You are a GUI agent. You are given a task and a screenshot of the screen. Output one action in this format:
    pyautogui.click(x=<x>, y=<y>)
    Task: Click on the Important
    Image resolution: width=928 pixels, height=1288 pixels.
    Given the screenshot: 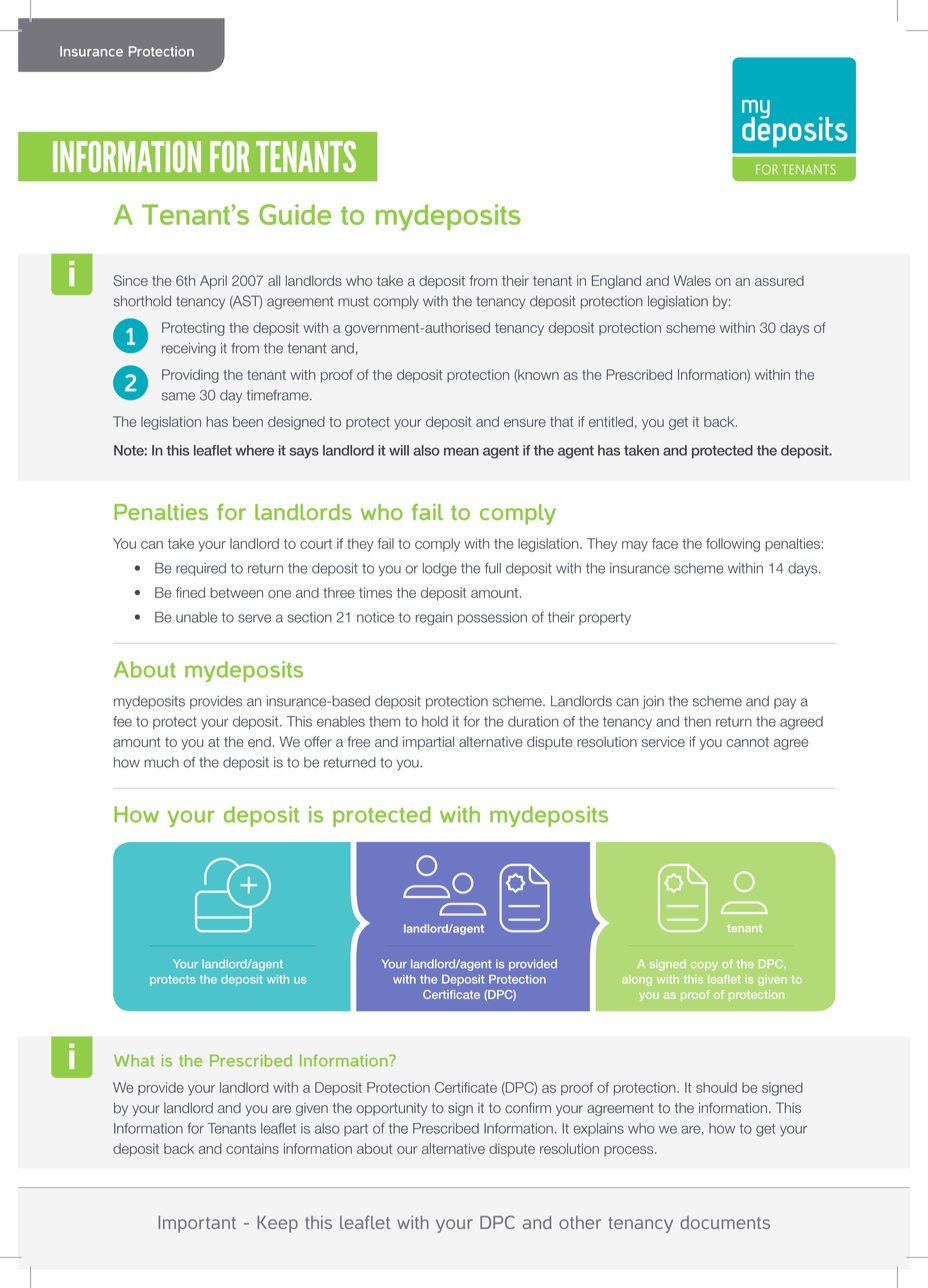 What is the action you would take?
    pyautogui.click(x=197, y=1224)
